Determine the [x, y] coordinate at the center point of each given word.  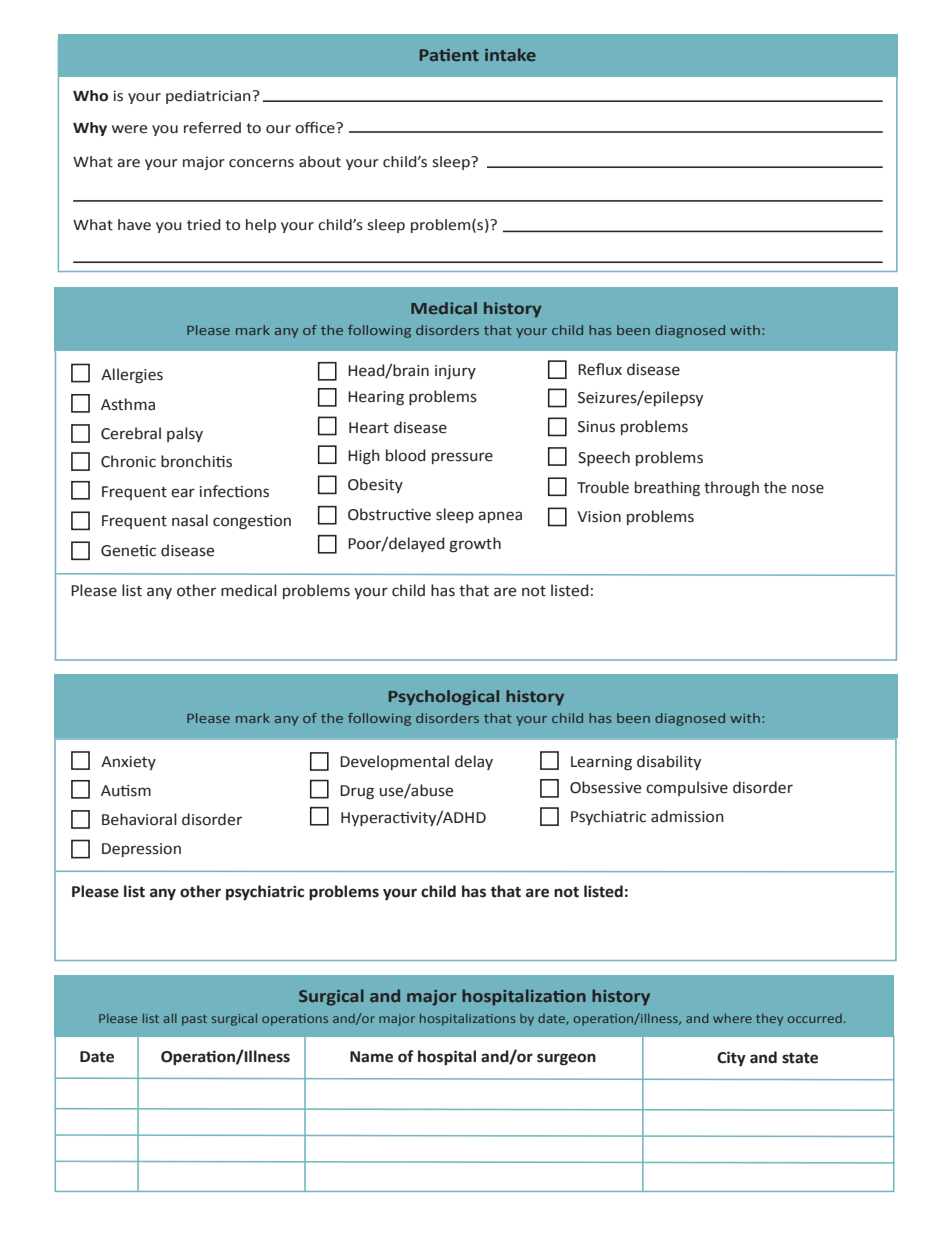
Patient [449, 55]
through [731, 489]
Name [371, 1057]
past [194, 1020]
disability [669, 762]
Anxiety [128, 763]
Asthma [128, 404]
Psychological [444, 697]
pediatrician [208, 97]
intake [510, 54]
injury [455, 372]
